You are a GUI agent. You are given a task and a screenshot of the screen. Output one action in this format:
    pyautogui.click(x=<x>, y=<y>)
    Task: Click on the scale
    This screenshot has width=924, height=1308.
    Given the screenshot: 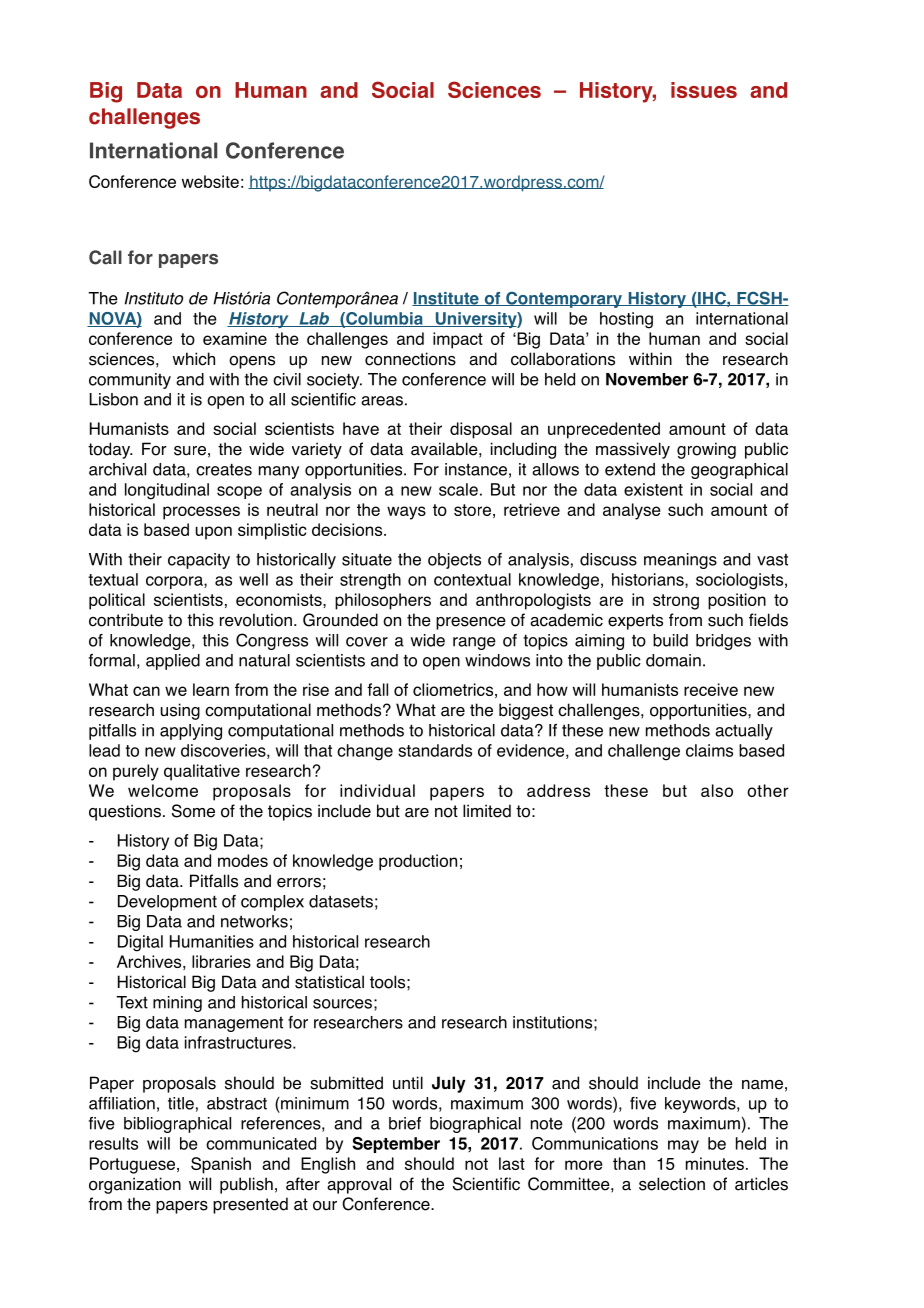 What is the action you would take?
    pyautogui.click(x=458, y=489)
